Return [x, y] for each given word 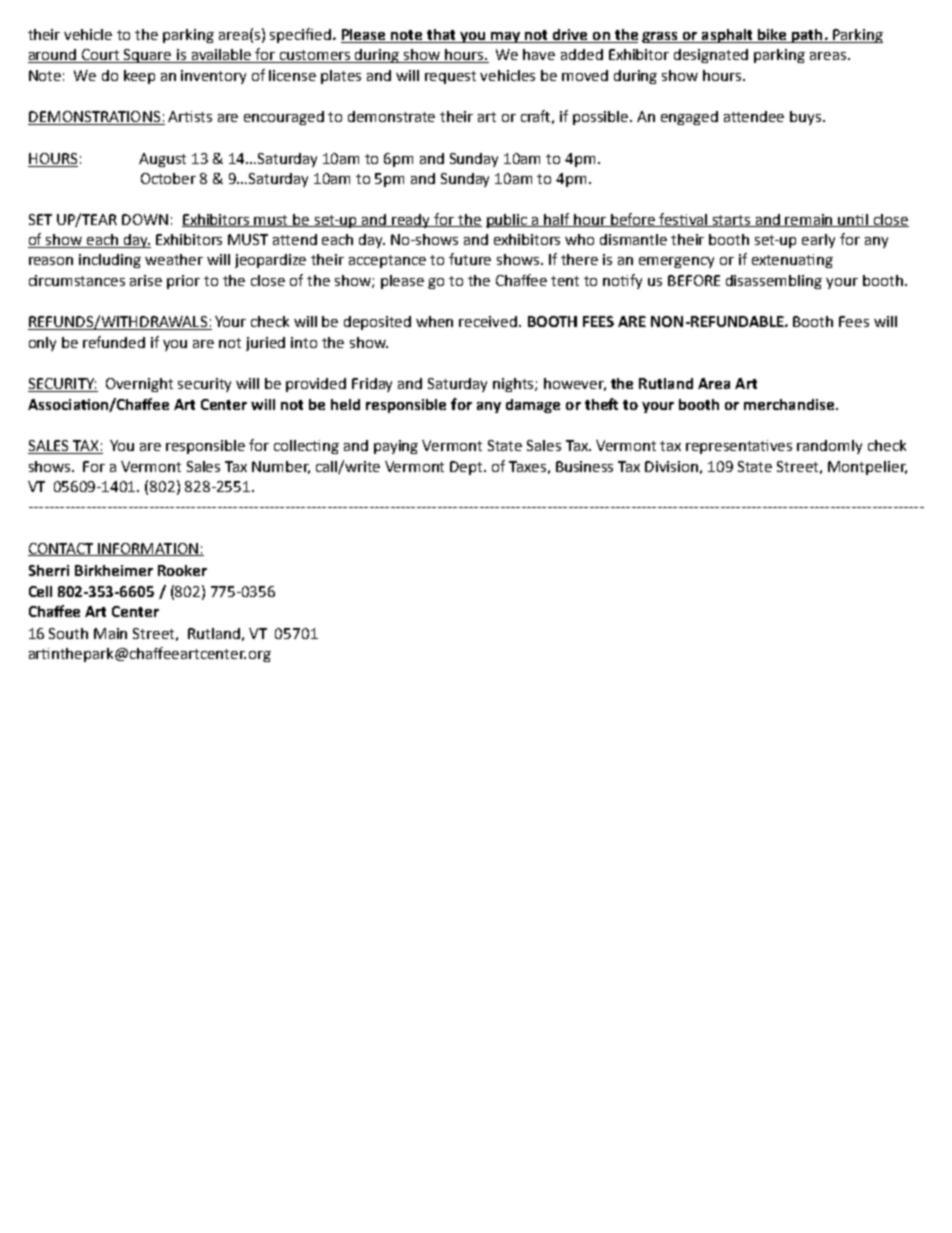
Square [148, 56]
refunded [114, 342]
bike [772, 36]
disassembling [774, 282]
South [68, 633]
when [434, 321]
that [441, 36]
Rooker [182, 570]
